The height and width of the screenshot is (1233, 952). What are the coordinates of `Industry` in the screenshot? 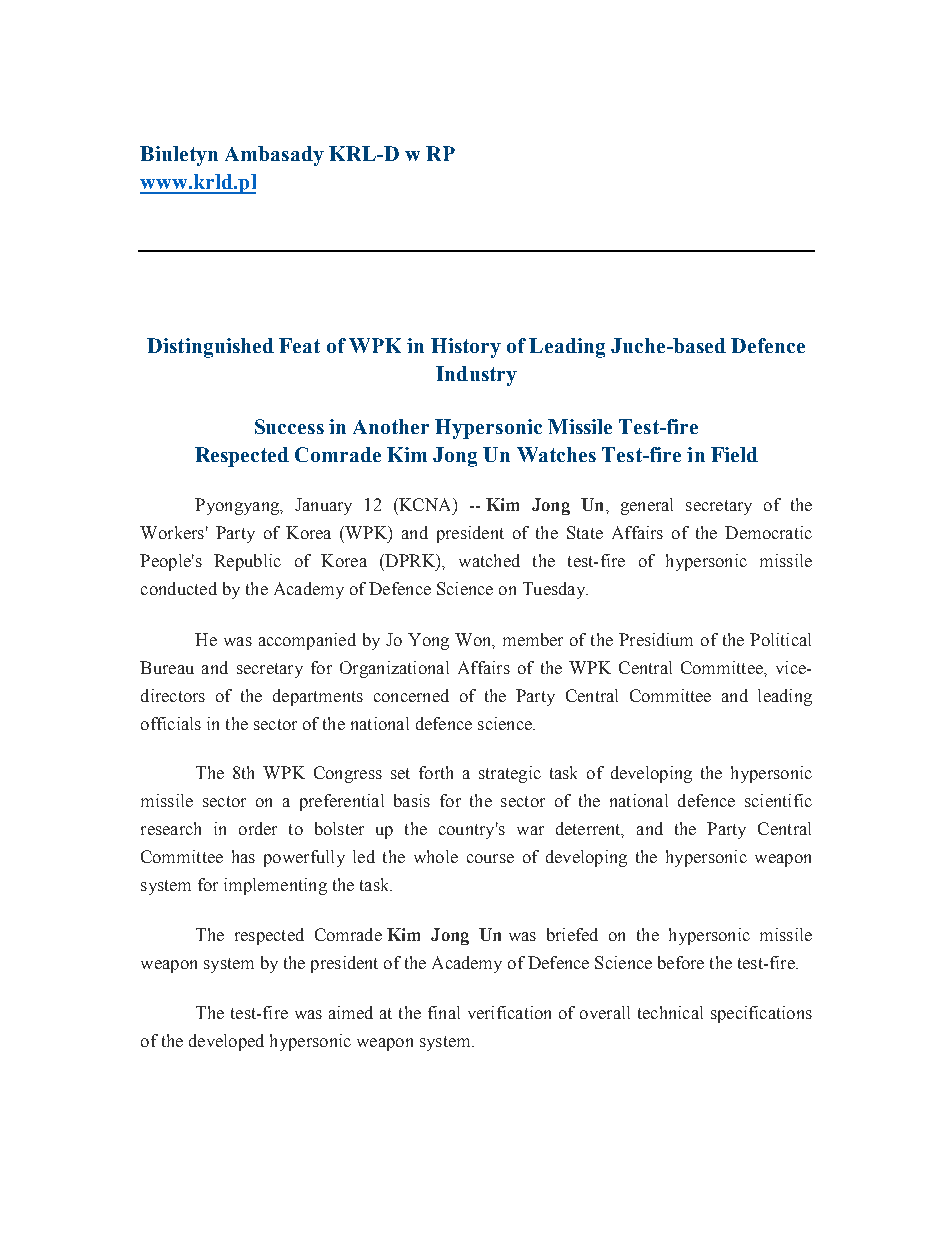 It's located at (476, 376).
